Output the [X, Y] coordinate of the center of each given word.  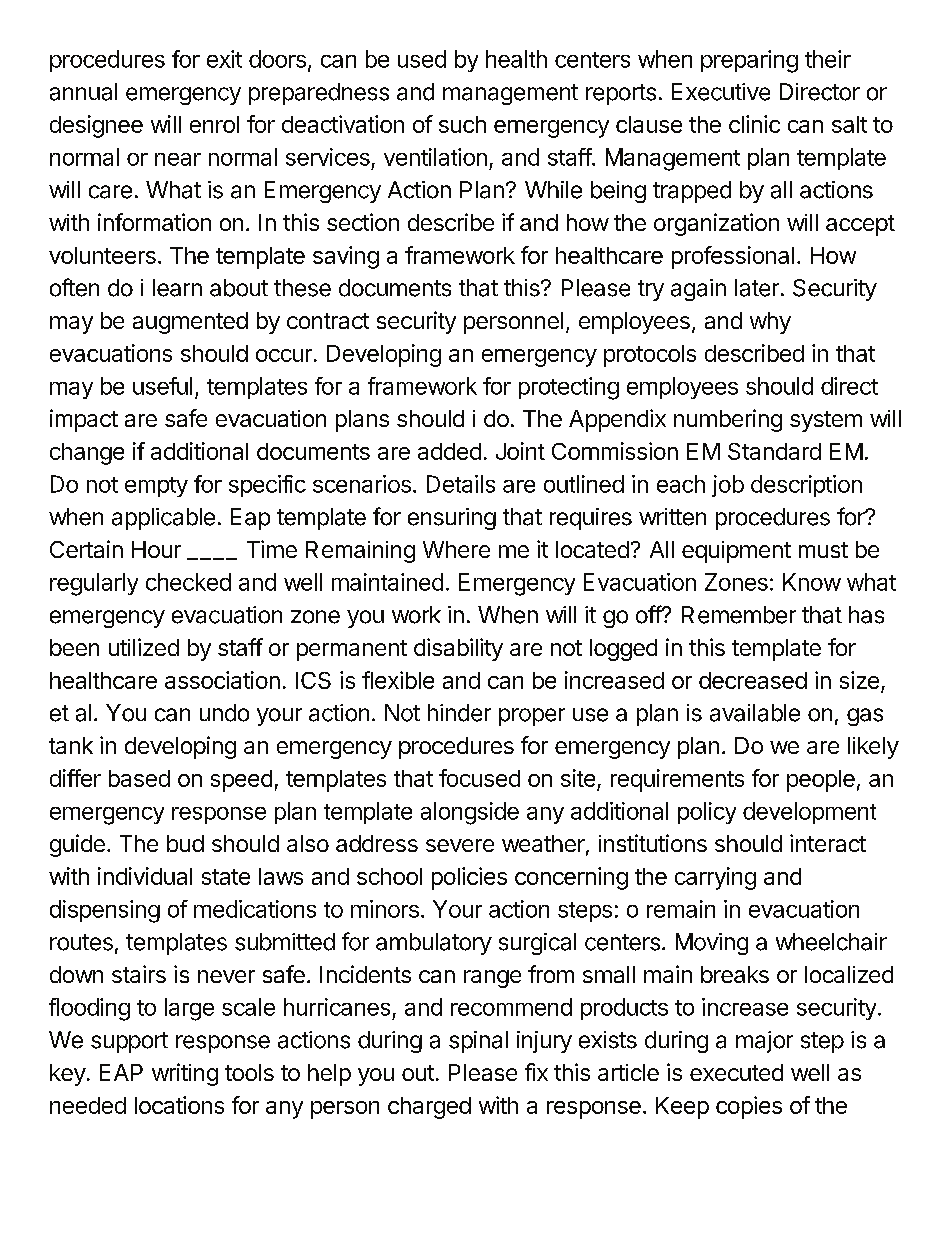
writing [185, 1074]
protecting [569, 388]
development [809, 813]
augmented [190, 323]
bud [185, 843]
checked [188, 582]
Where [456, 549]
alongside [470, 813]
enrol [214, 124]
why [770, 323]
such [462, 124]
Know [812, 582]
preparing [749, 61]
